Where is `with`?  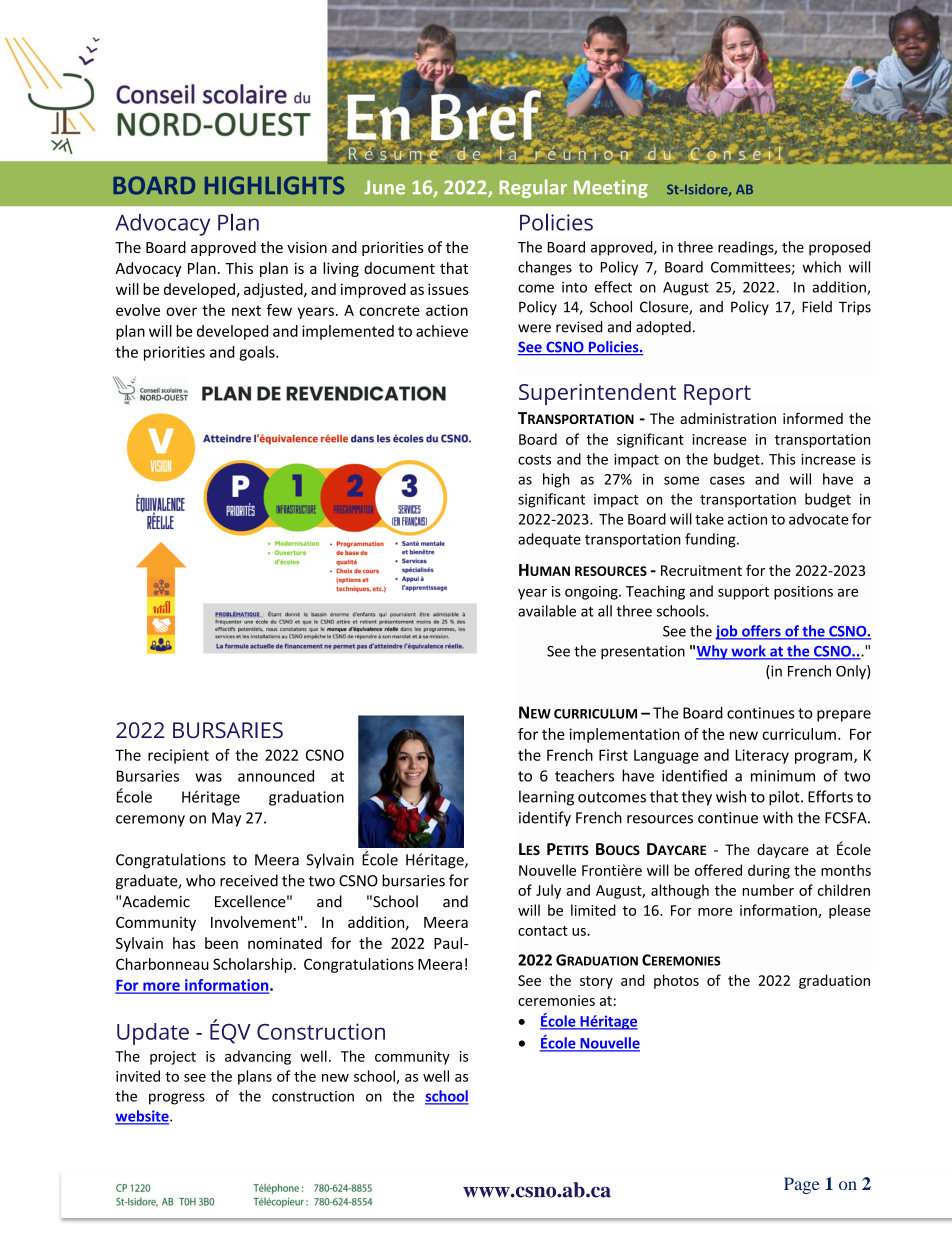 with is located at coordinates (778, 817).
